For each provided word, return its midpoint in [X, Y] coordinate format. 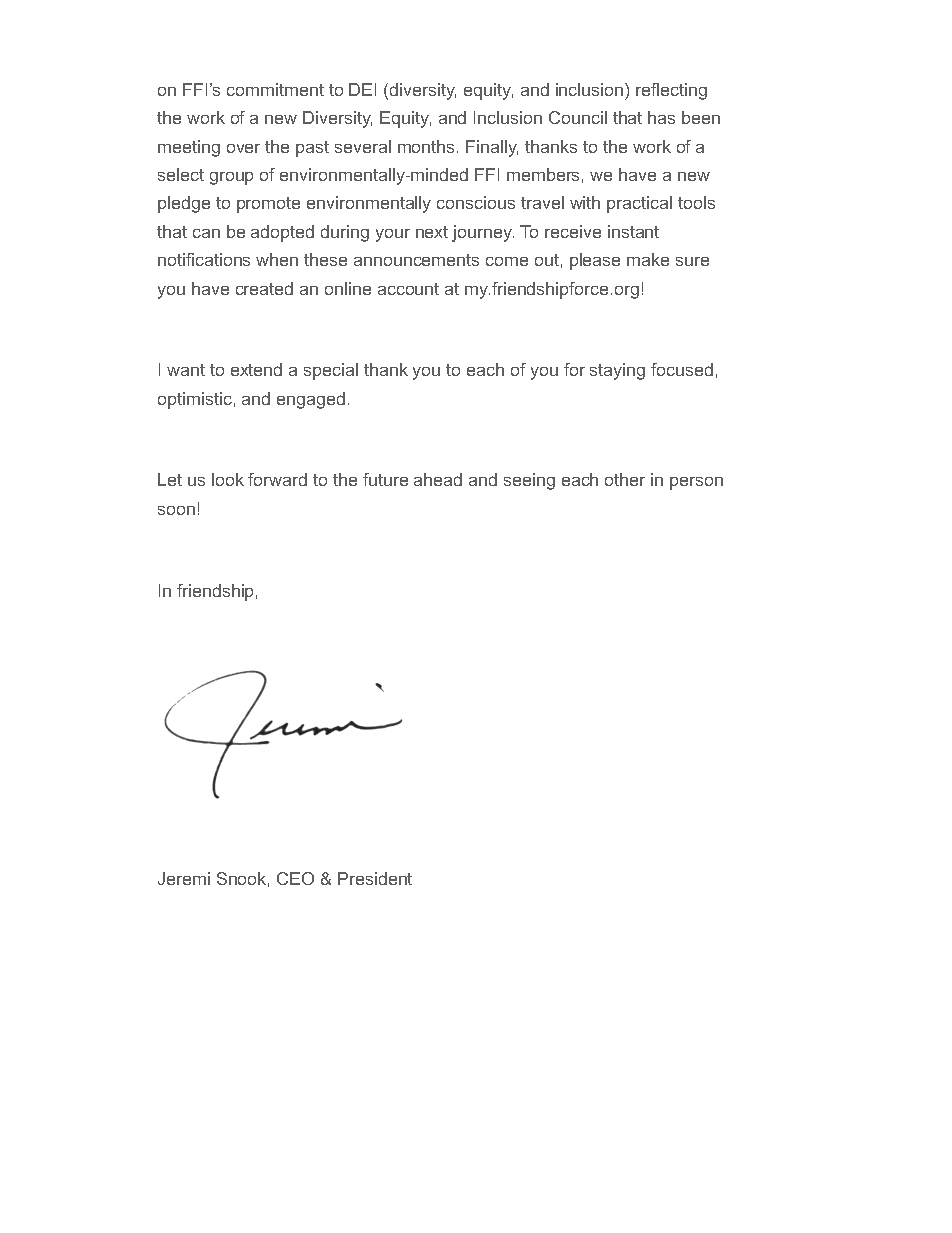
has [661, 117]
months [426, 146]
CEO [295, 878]
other [625, 479]
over [243, 148]
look [228, 479]
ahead [438, 479]
